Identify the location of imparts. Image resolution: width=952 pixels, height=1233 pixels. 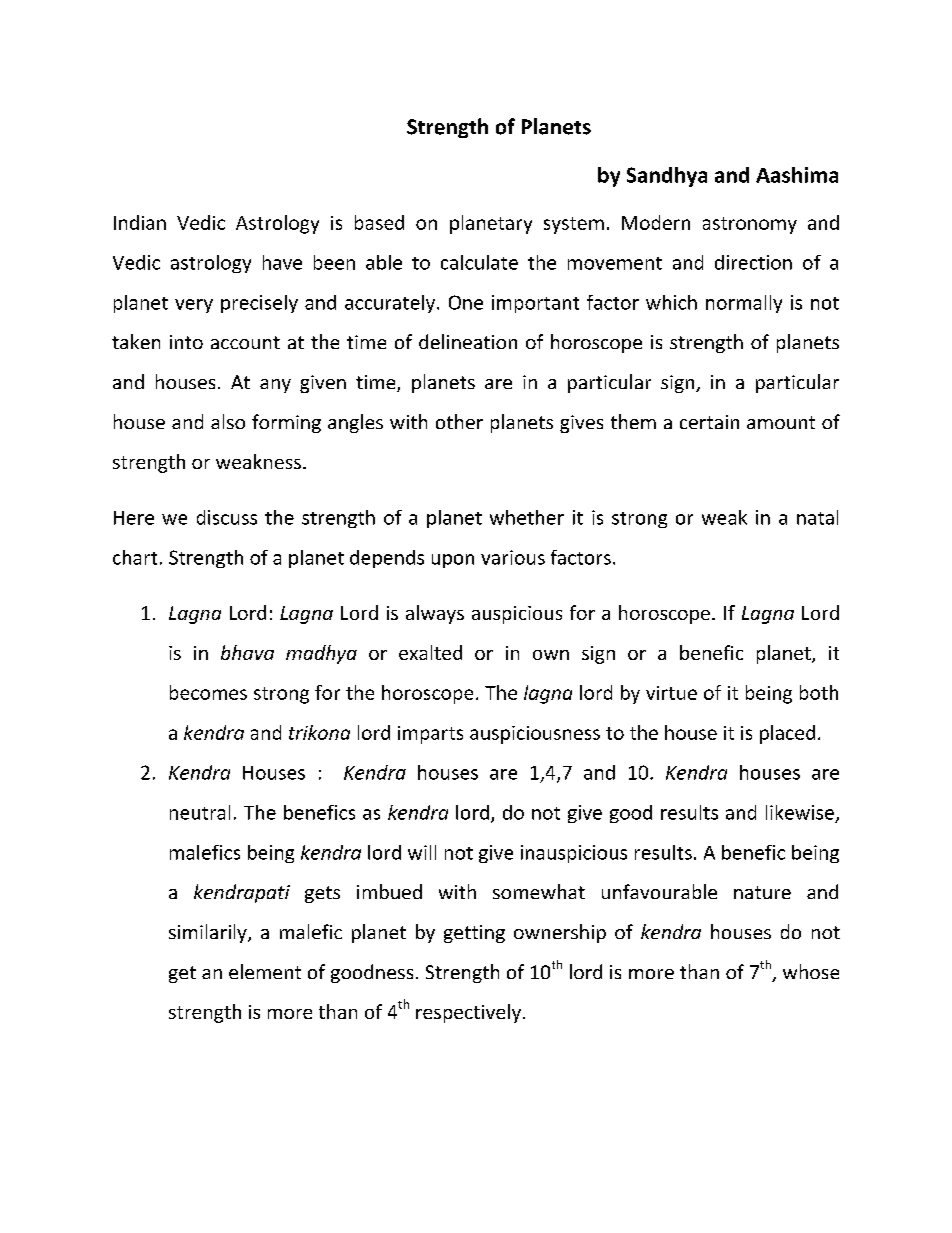
(430, 735).
